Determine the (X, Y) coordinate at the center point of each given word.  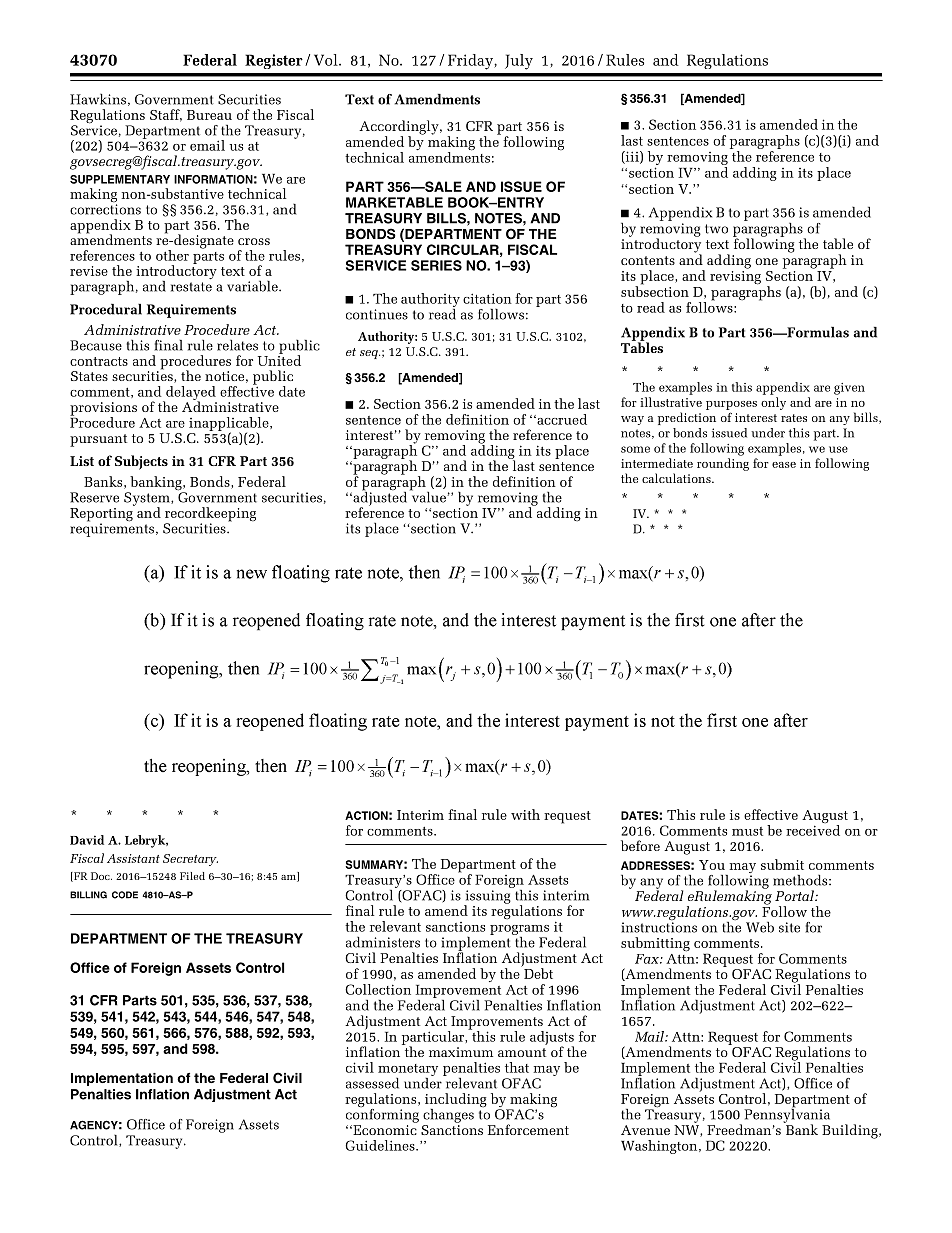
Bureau (209, 115)
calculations (677, 478)
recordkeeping (210, 515)
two (716, 229)
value (428, 496)
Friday (471, 62)
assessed (372, 1083)
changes (448, 1116)
